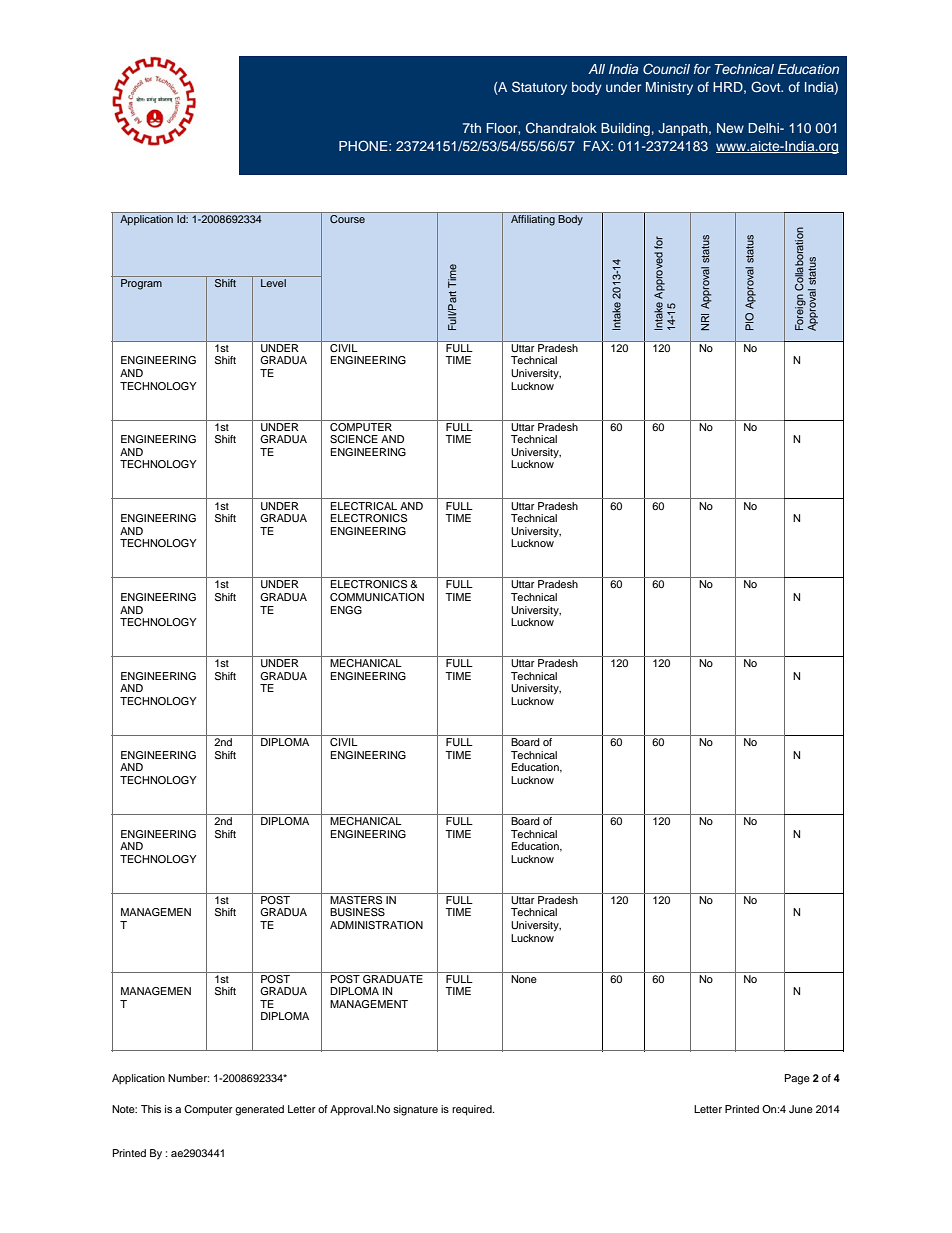 The image size is (952, 1233). I want to click on New, so click(730, 128).
